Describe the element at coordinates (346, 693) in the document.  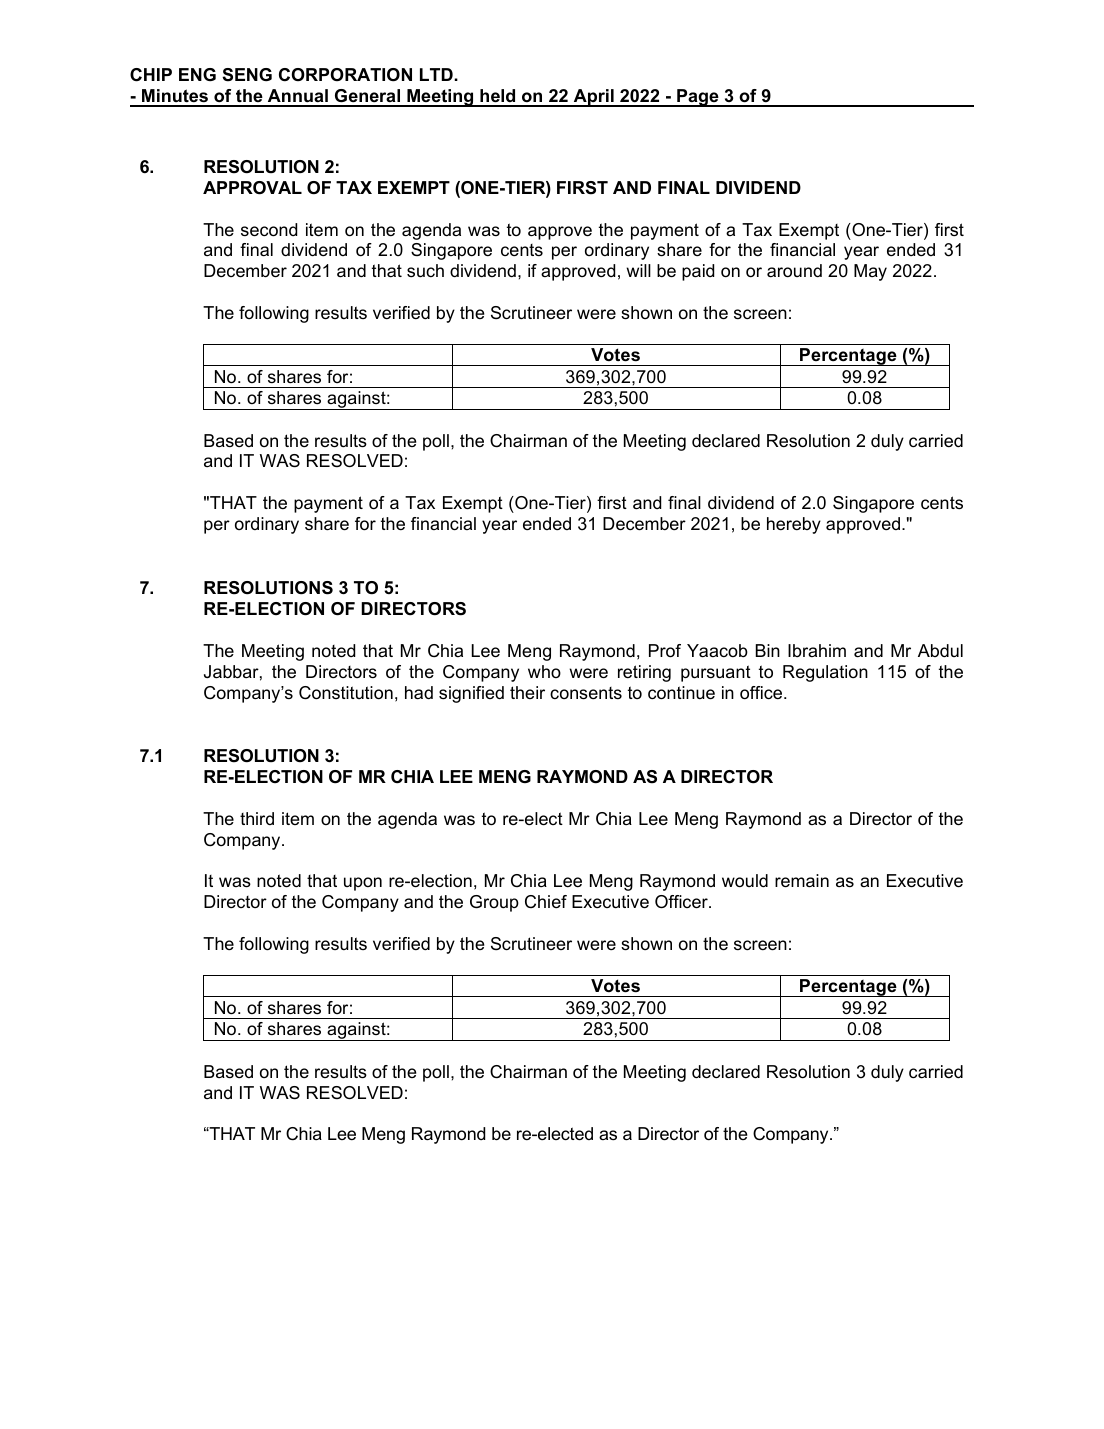
I see `Constitution` at that location.
